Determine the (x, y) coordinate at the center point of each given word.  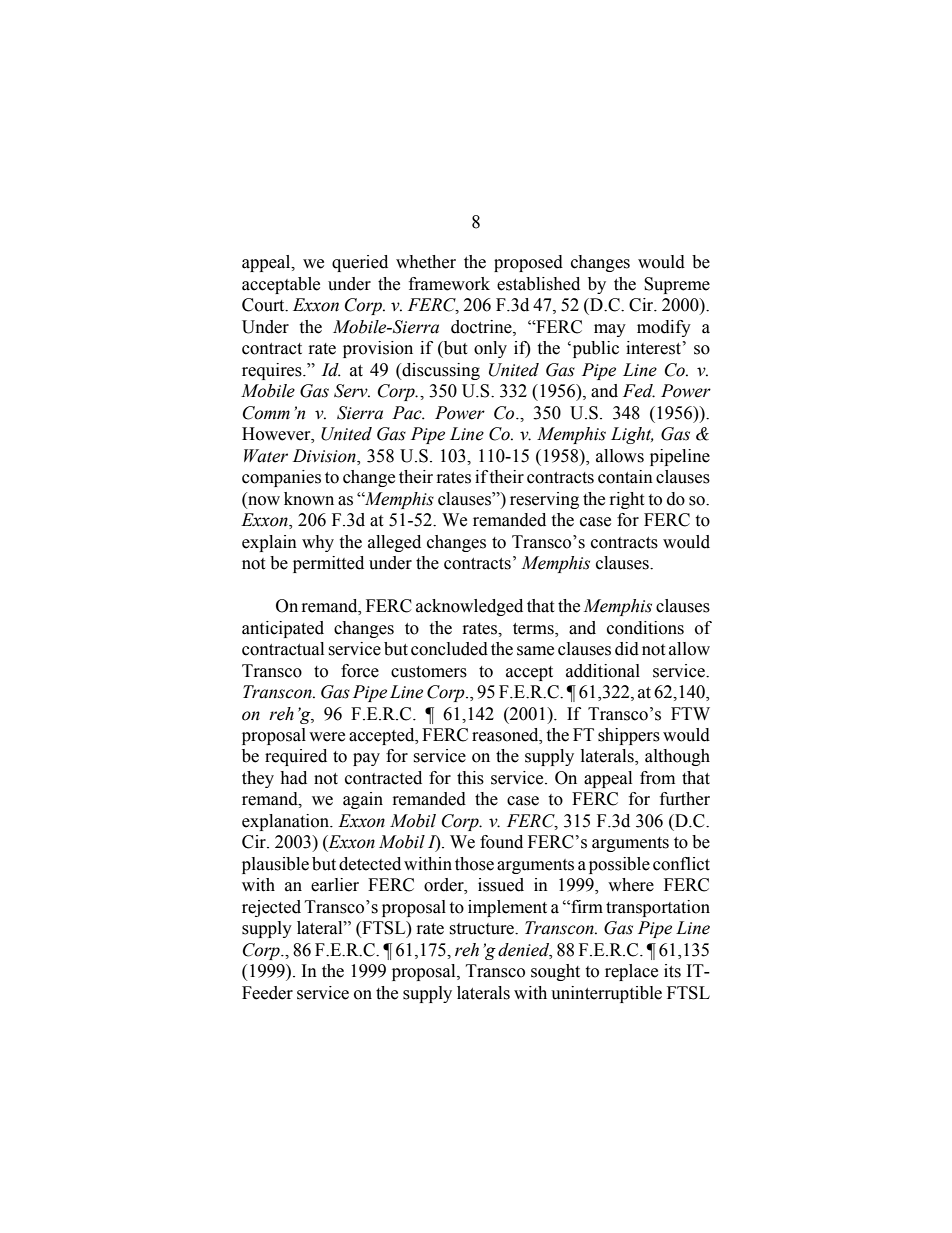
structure (483, 929)
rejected (271, 908)
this (470, 778)
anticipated (283, 629)
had (293, 778)
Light (632, 435)
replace (631, 972)
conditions (645, 628)
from (657, 778)
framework (449, 284)
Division (325, 456)
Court (264, 305)
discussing (440, 371)
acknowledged (469, 607)
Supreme (677, 285)
